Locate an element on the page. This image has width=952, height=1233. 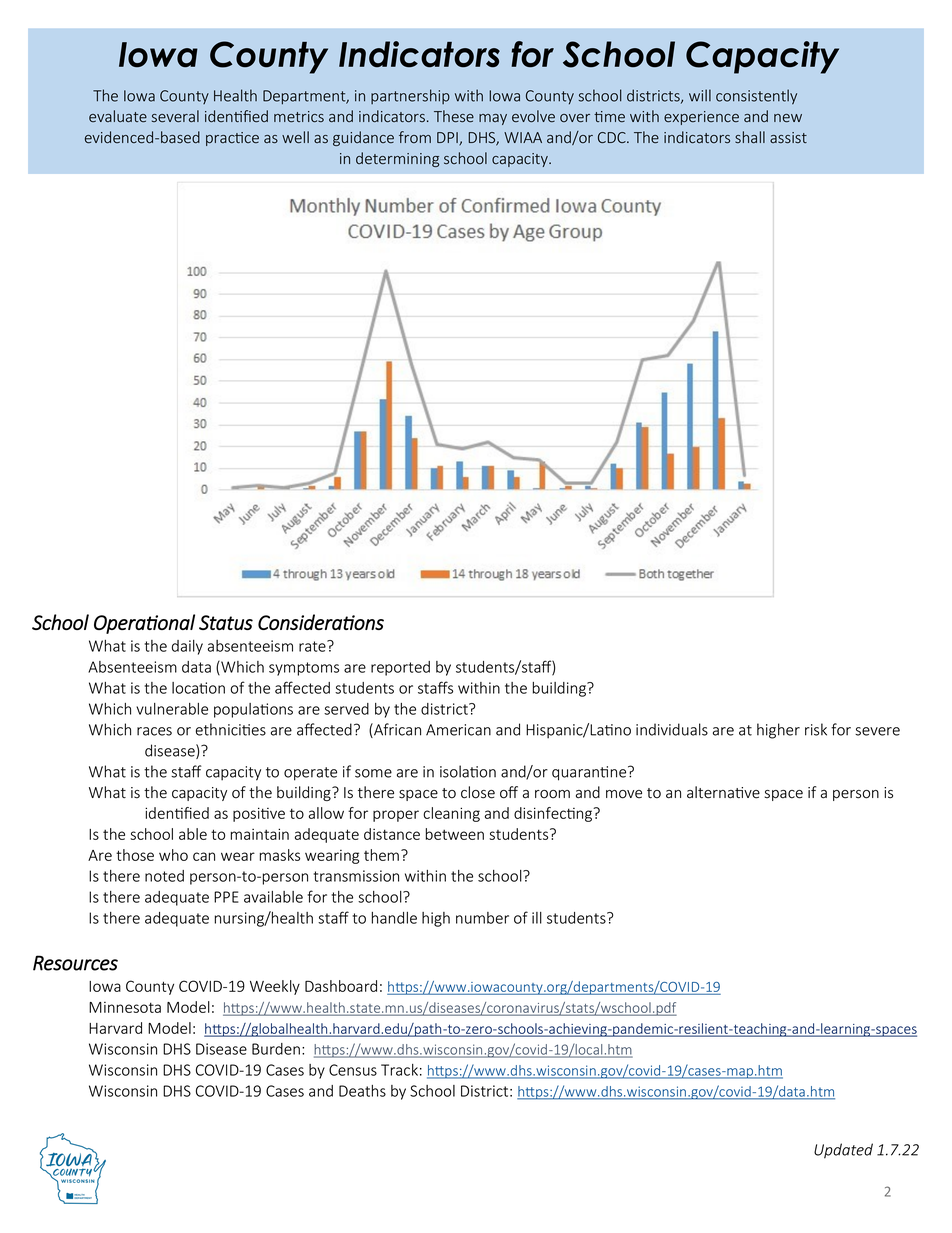
may is located at coordinates (493, 119).
